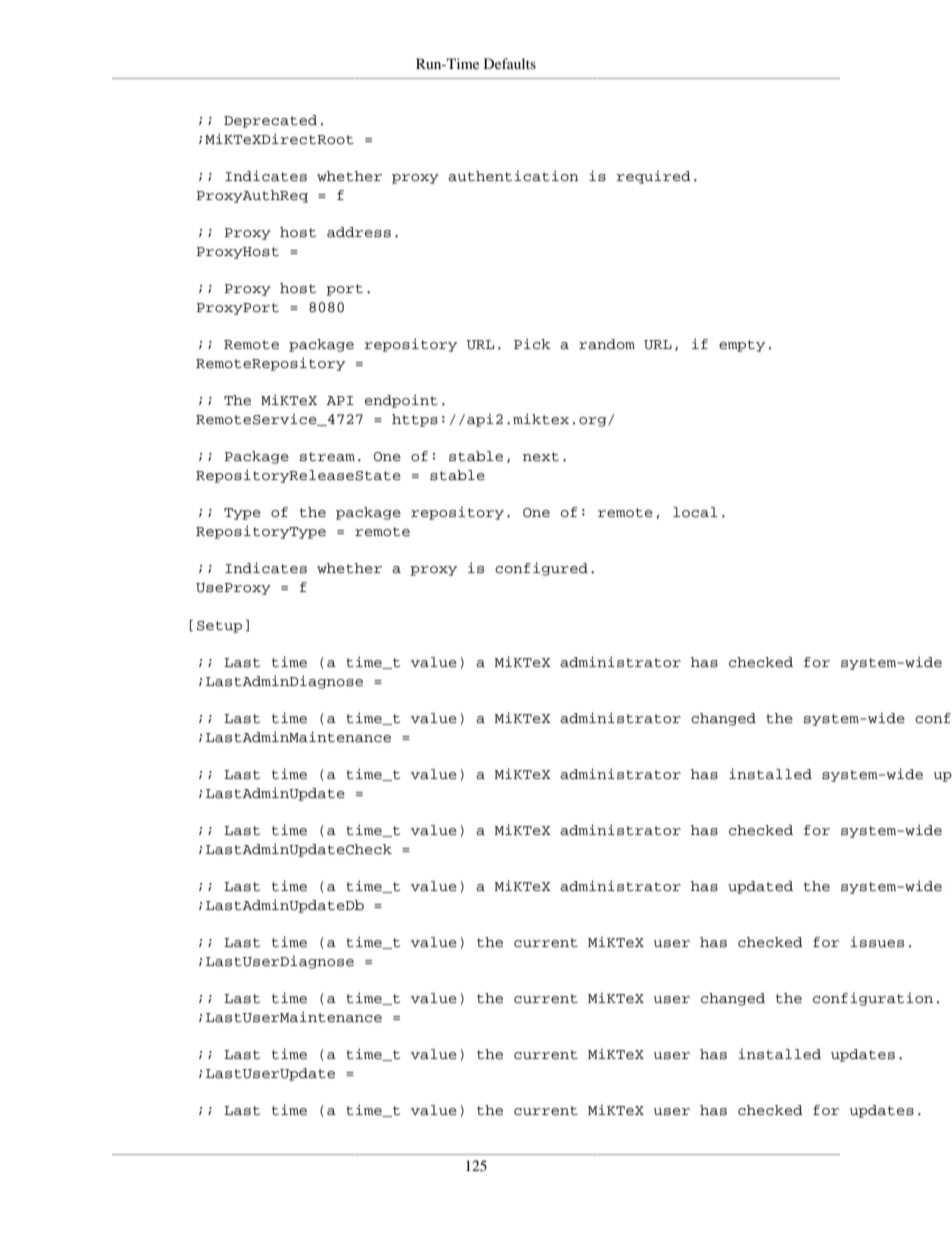  What do you see at coordinates (541, 457) in the document?
I see `next` at bounding box center [541, 457].
